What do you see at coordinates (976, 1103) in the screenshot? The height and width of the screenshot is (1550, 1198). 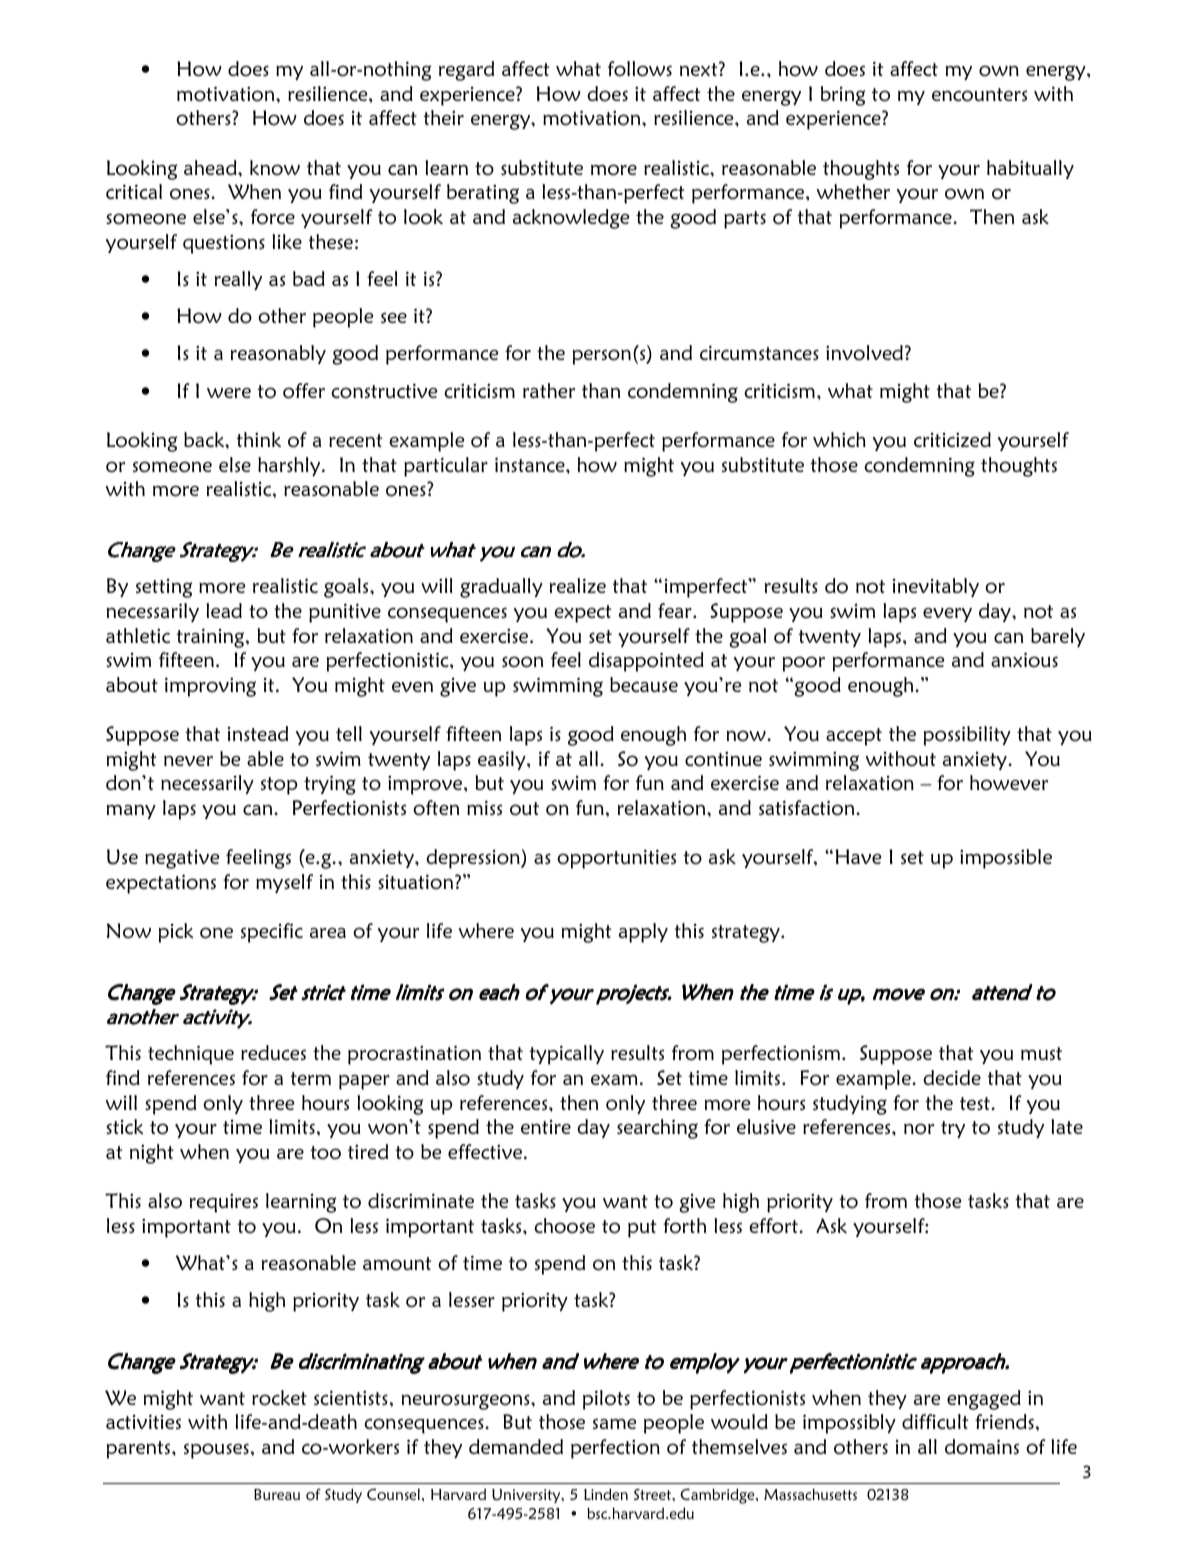 I see `test` at bounding box center [976, 1103].
